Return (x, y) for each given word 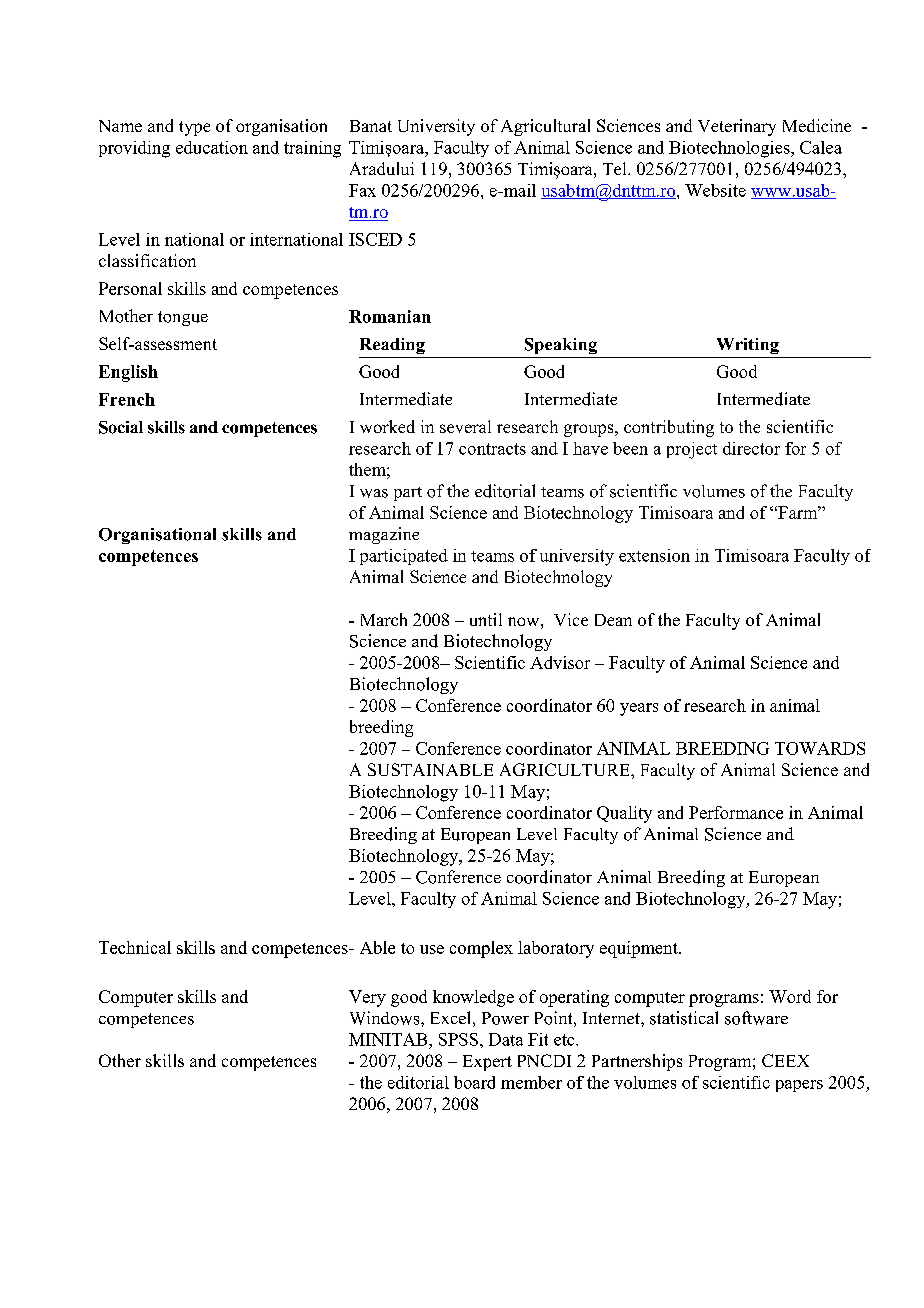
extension (654, 555)
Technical (135, 947)
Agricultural (545, 127)
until (486, 619)
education (212, 147)
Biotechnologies (730, 149)
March (384, 619)
